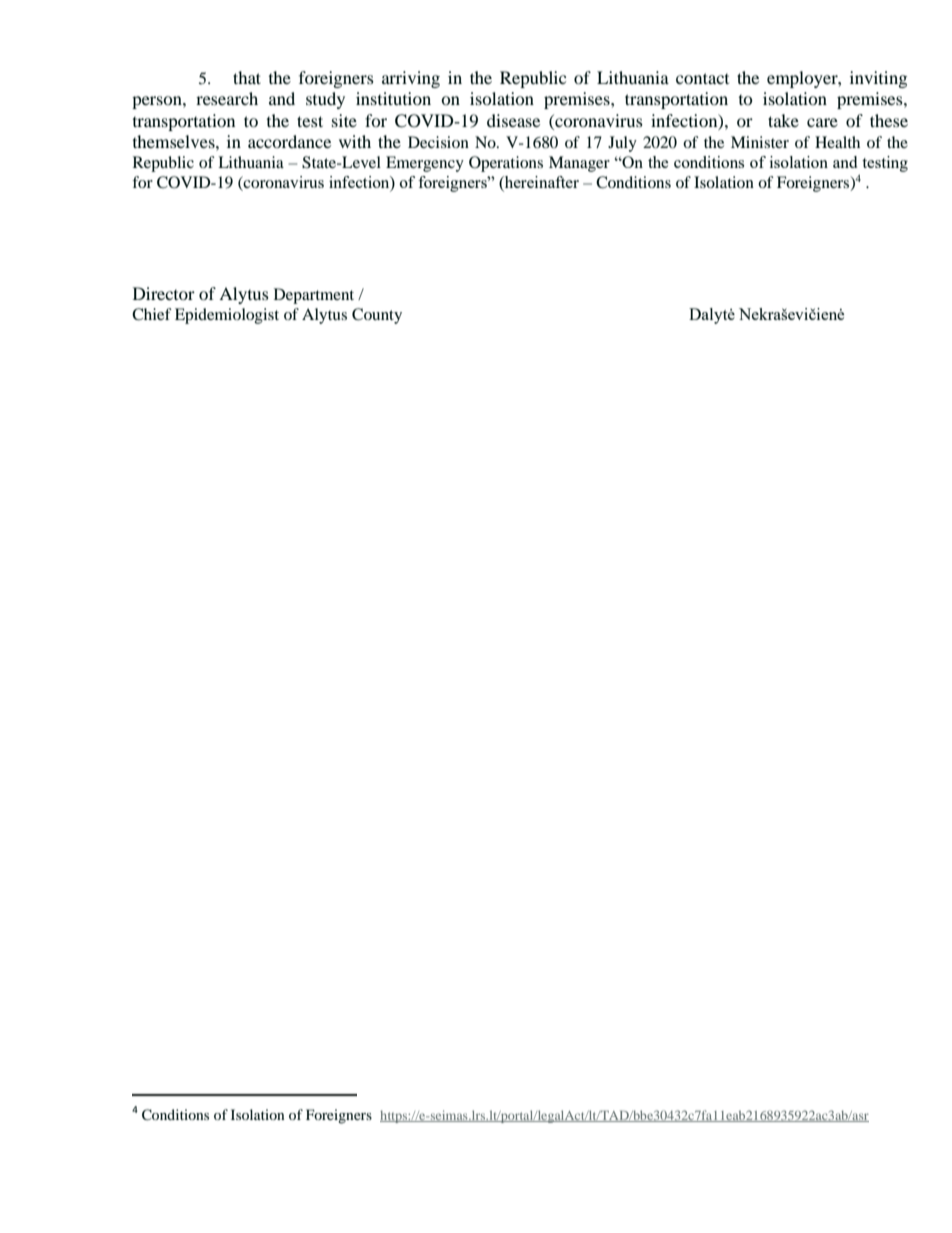 This page has width=952, height=1233. I want to click on Department, so click(314, 296).
